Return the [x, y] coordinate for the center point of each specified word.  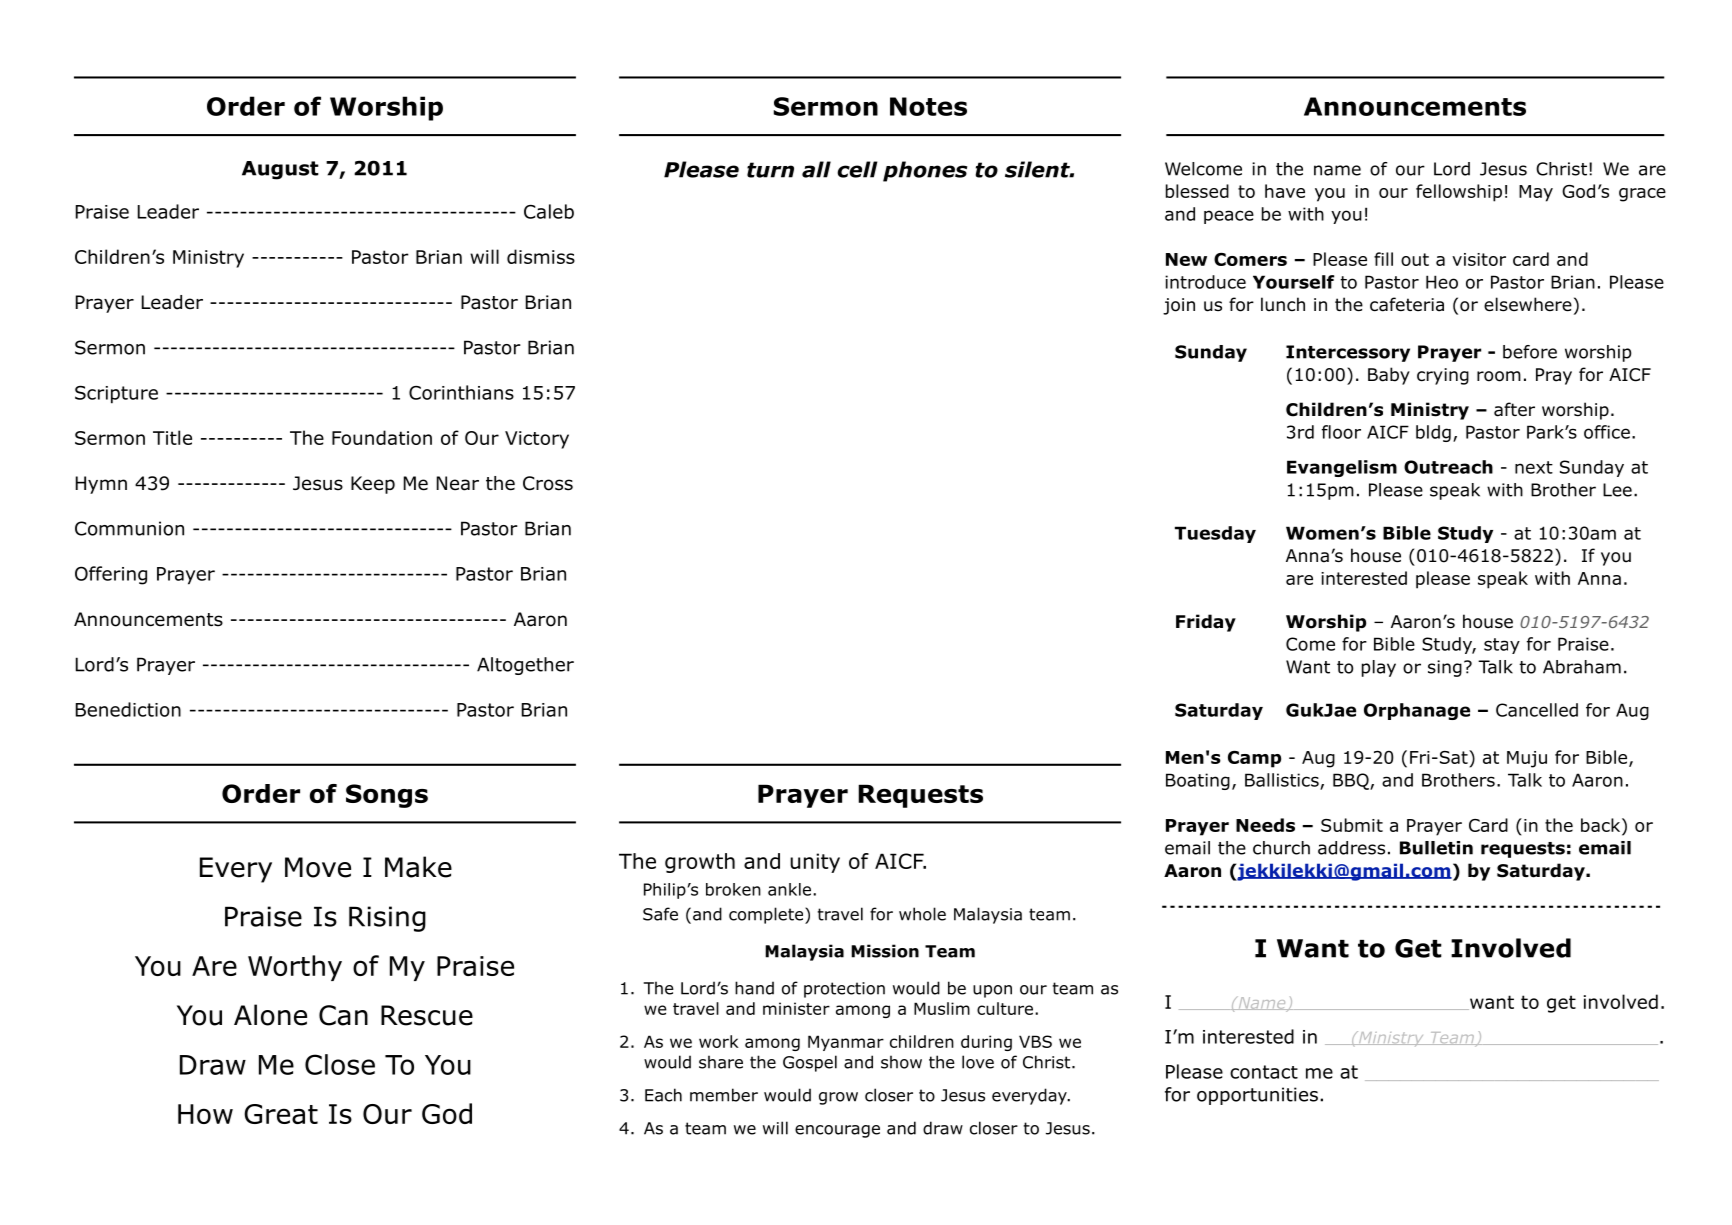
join [1179, 306]
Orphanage [1417, 711]
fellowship [1459, 193]
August [280, 170]
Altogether [525, 666]
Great [281, 1114]
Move [318, 867]
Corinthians [461, 392]
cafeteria [1407, 304]
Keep [373, 485]
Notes [928, 106]
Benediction [128, 709]
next [1534, 467]
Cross [548, 483]
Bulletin [1436, 848]
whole [922, 914]
